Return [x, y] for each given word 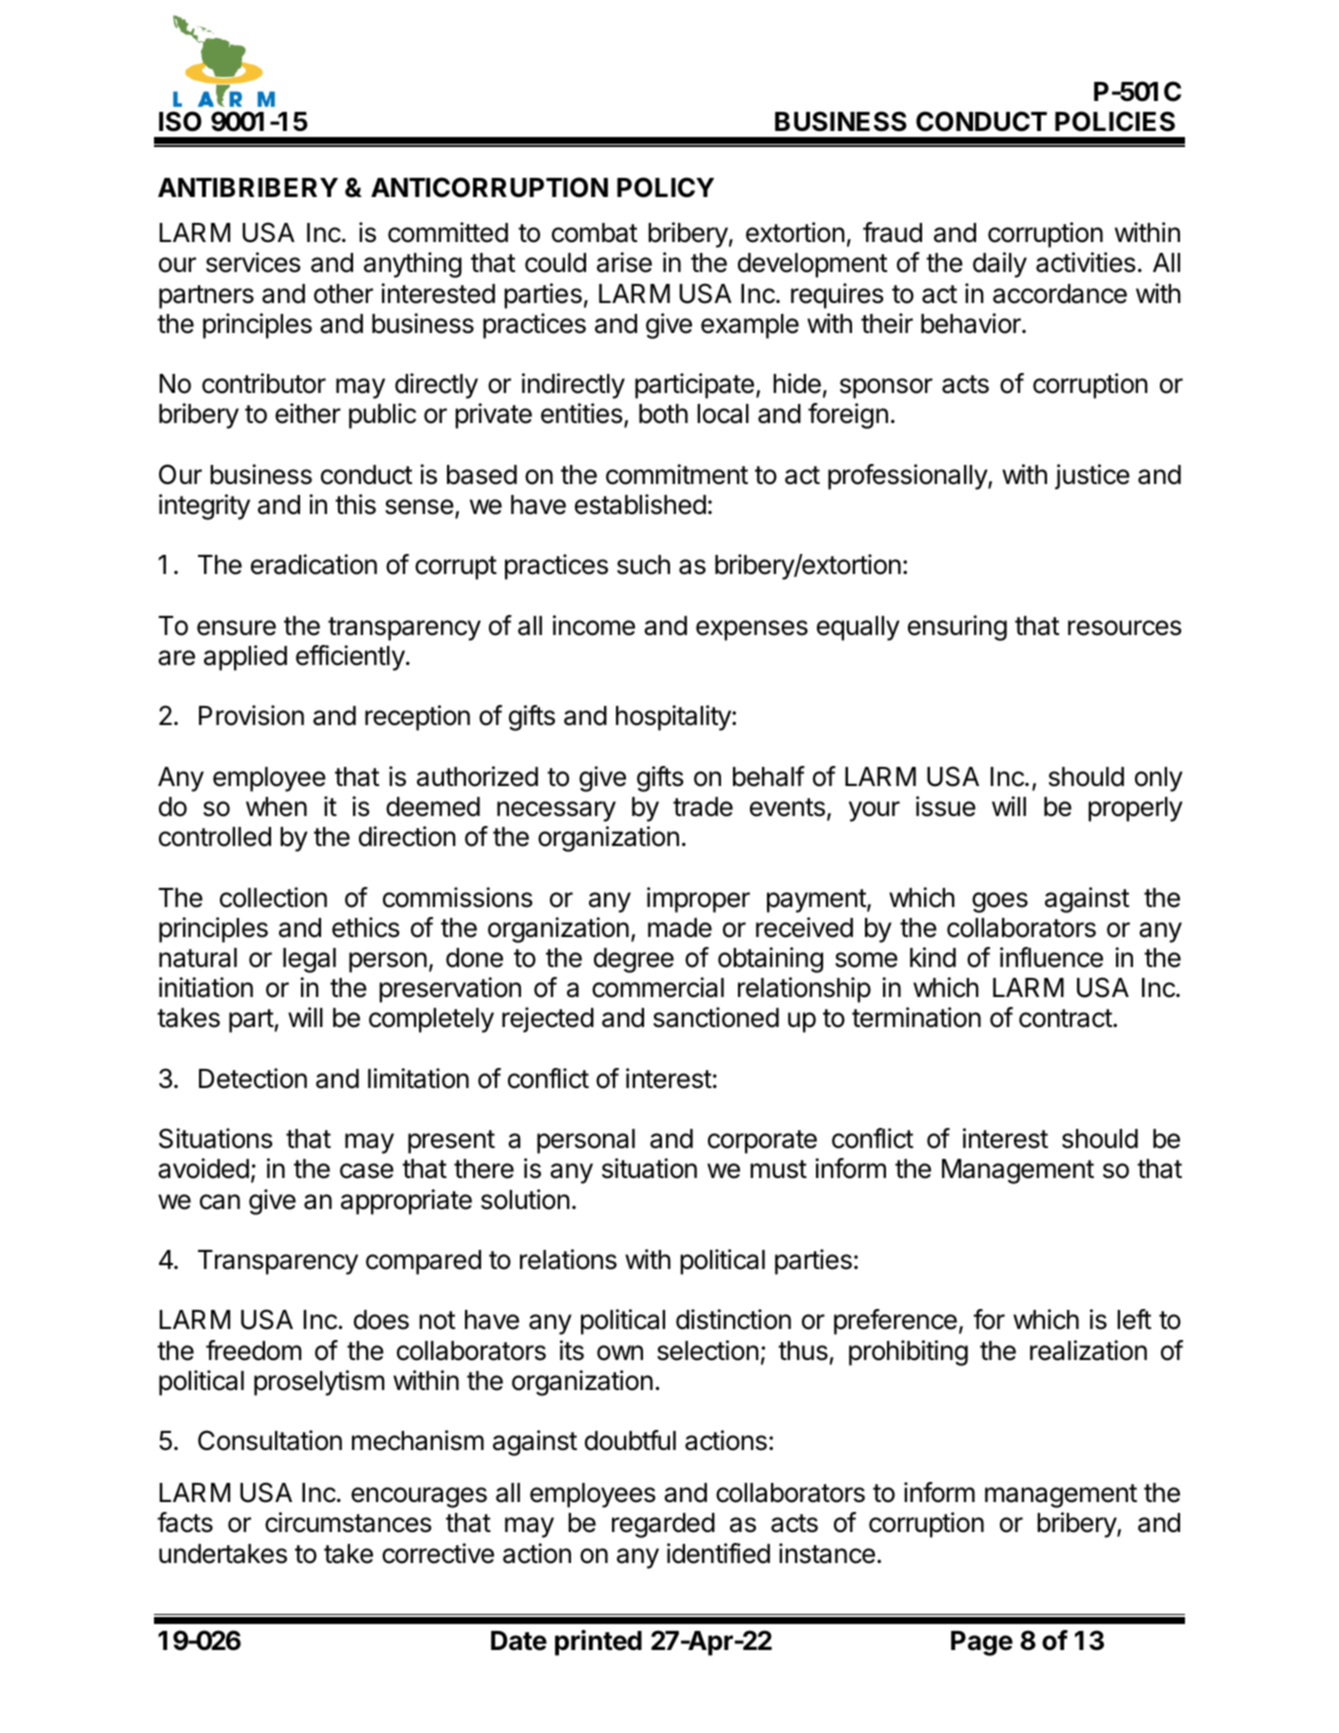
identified [718, 1553]
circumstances [348, 1522]
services [253, 262]
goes [1000, 902]
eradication [314, 564]
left [1134, 1319]
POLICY [665, 187]
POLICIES [1115, 121]
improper [698, 900]
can [220, 1202]
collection [273, 897]
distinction [733, 1319]
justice [1092, 477]
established [640, 504]
